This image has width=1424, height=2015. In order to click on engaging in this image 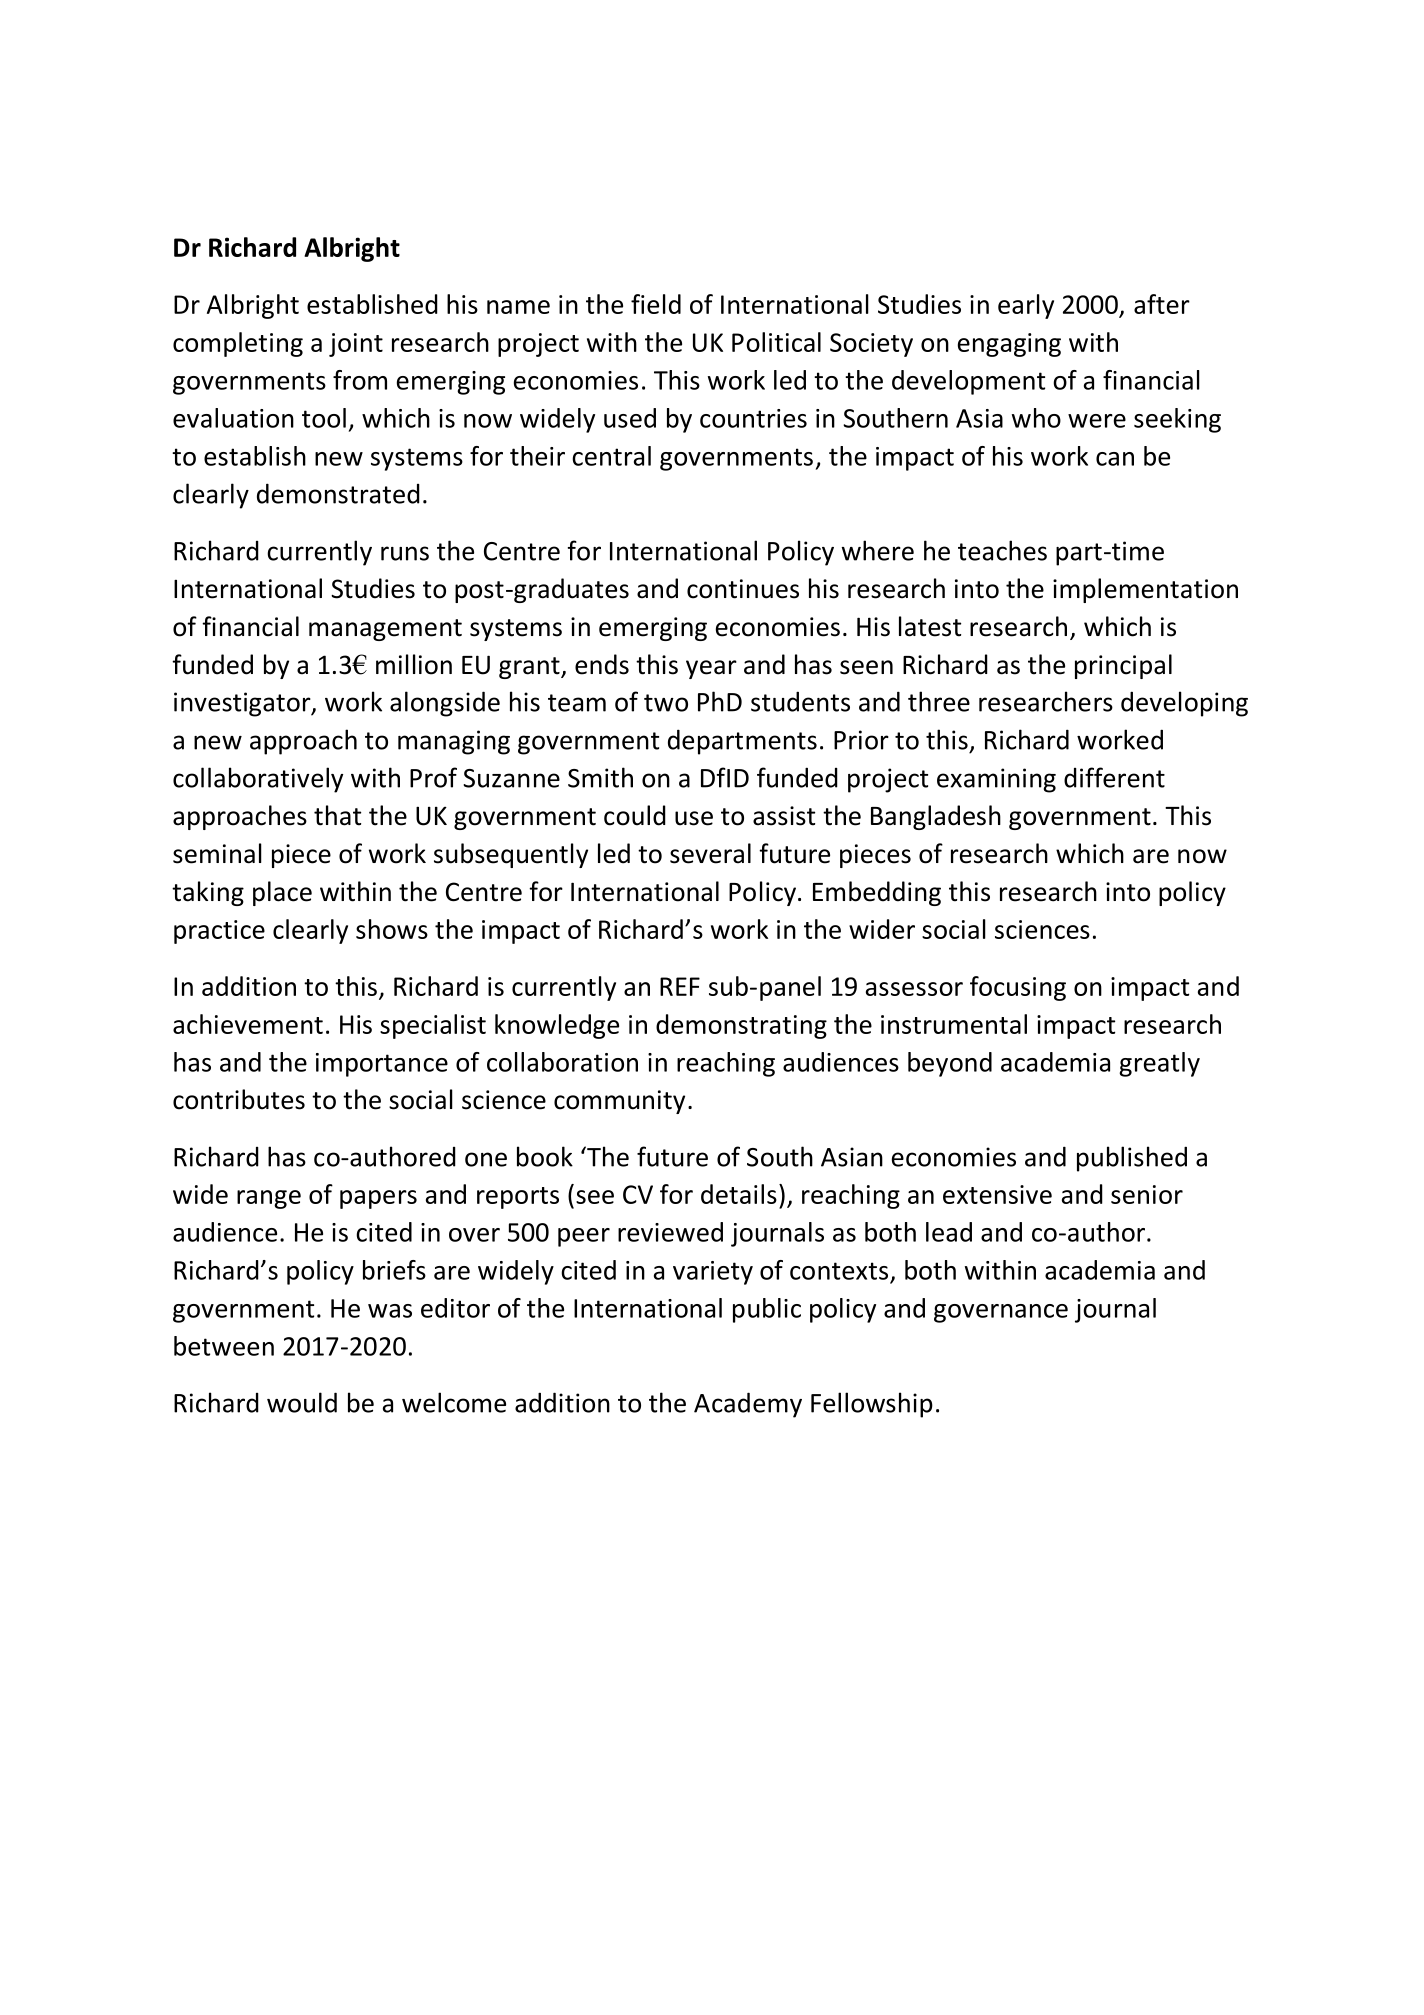, I will do `click(1009, 345)`.
